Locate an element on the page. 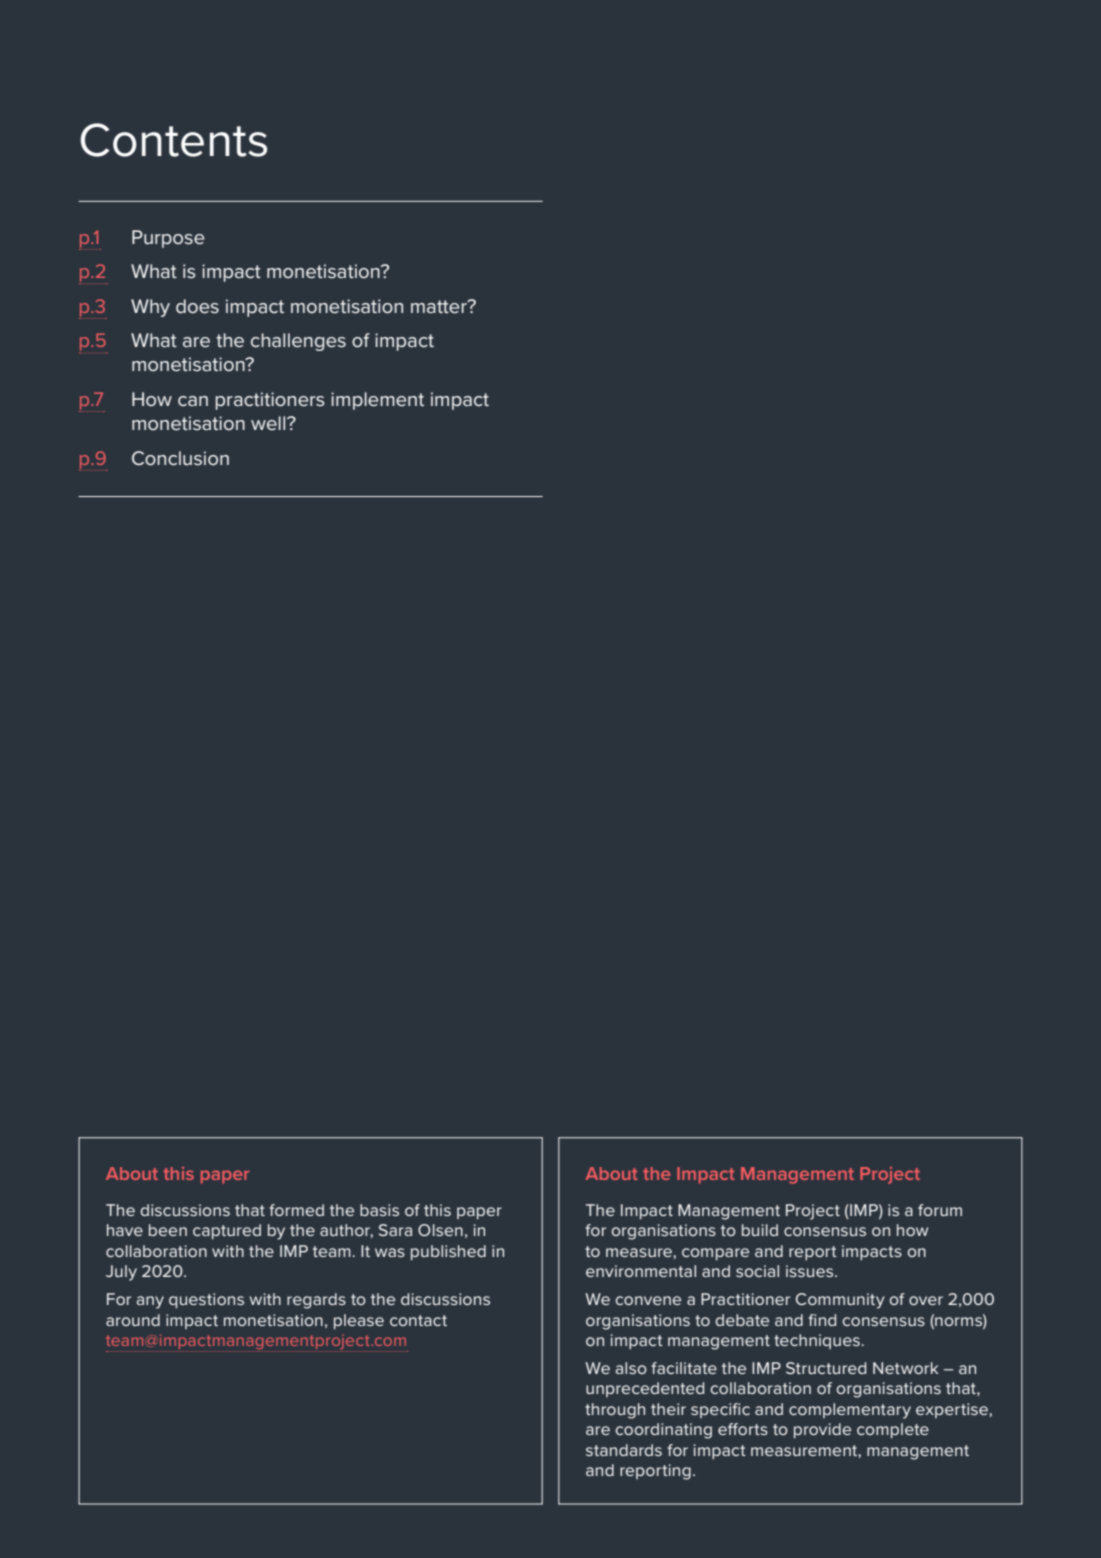 The image size is (1101, 1558). build is located at coordinates (760, 1230).
